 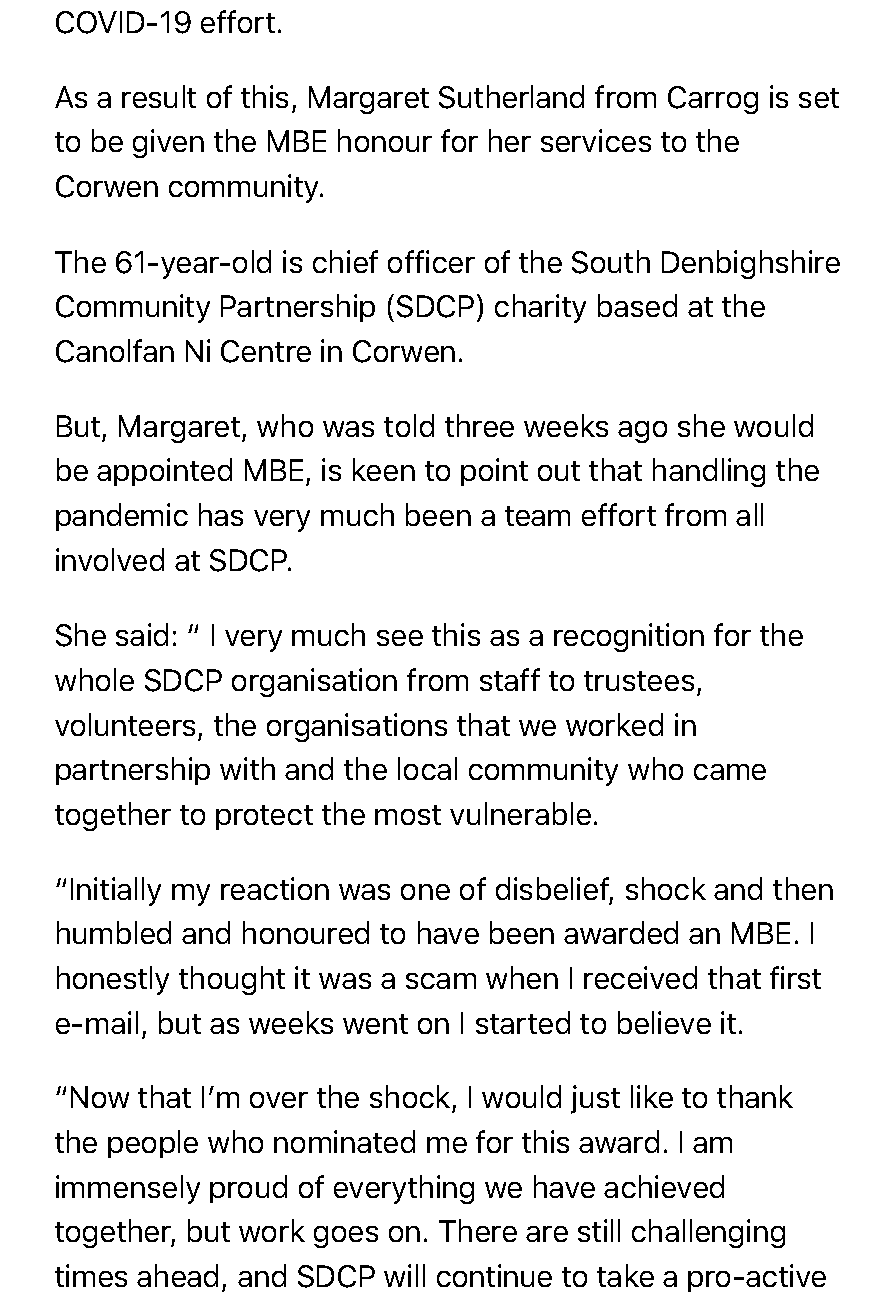 I want to click on thought, so click(x=232, y=980).
